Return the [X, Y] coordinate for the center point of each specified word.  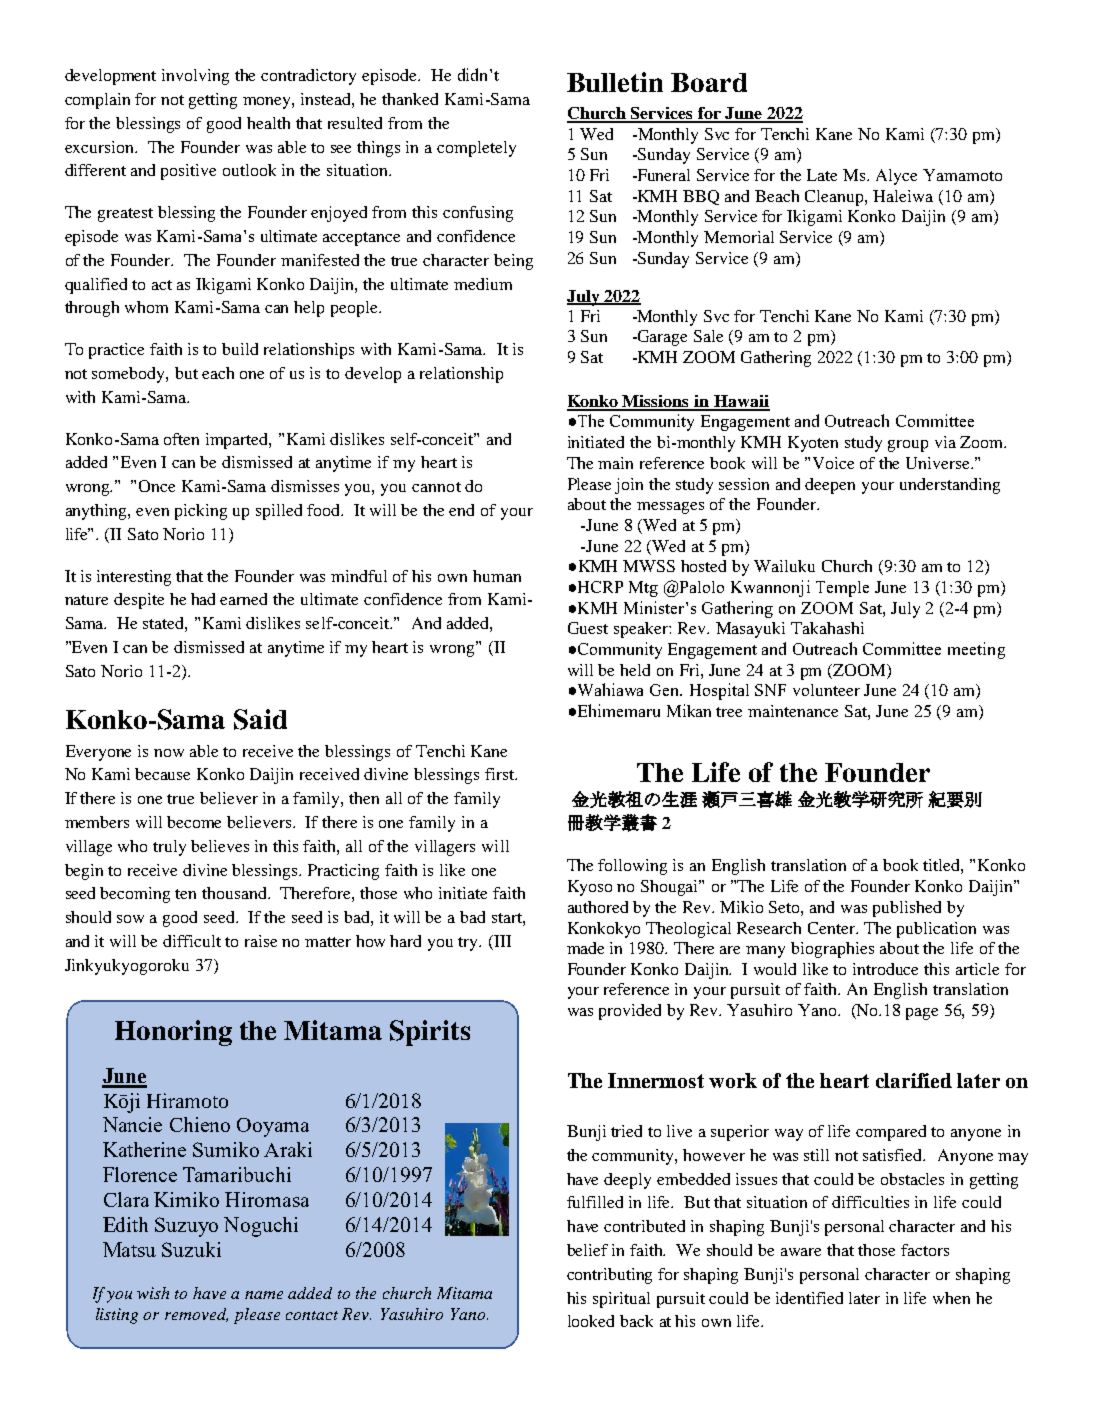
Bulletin [615, 82]
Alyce [896, 177]
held [635, 670]
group [908, 446]
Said [260, 719]
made [585, 948]
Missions [656, 402]
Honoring [173, 1033]
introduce [885, 969]
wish [153, 1293]
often [181, 439]
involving [195, 77]
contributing [609, 1276]
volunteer [826, 690]
